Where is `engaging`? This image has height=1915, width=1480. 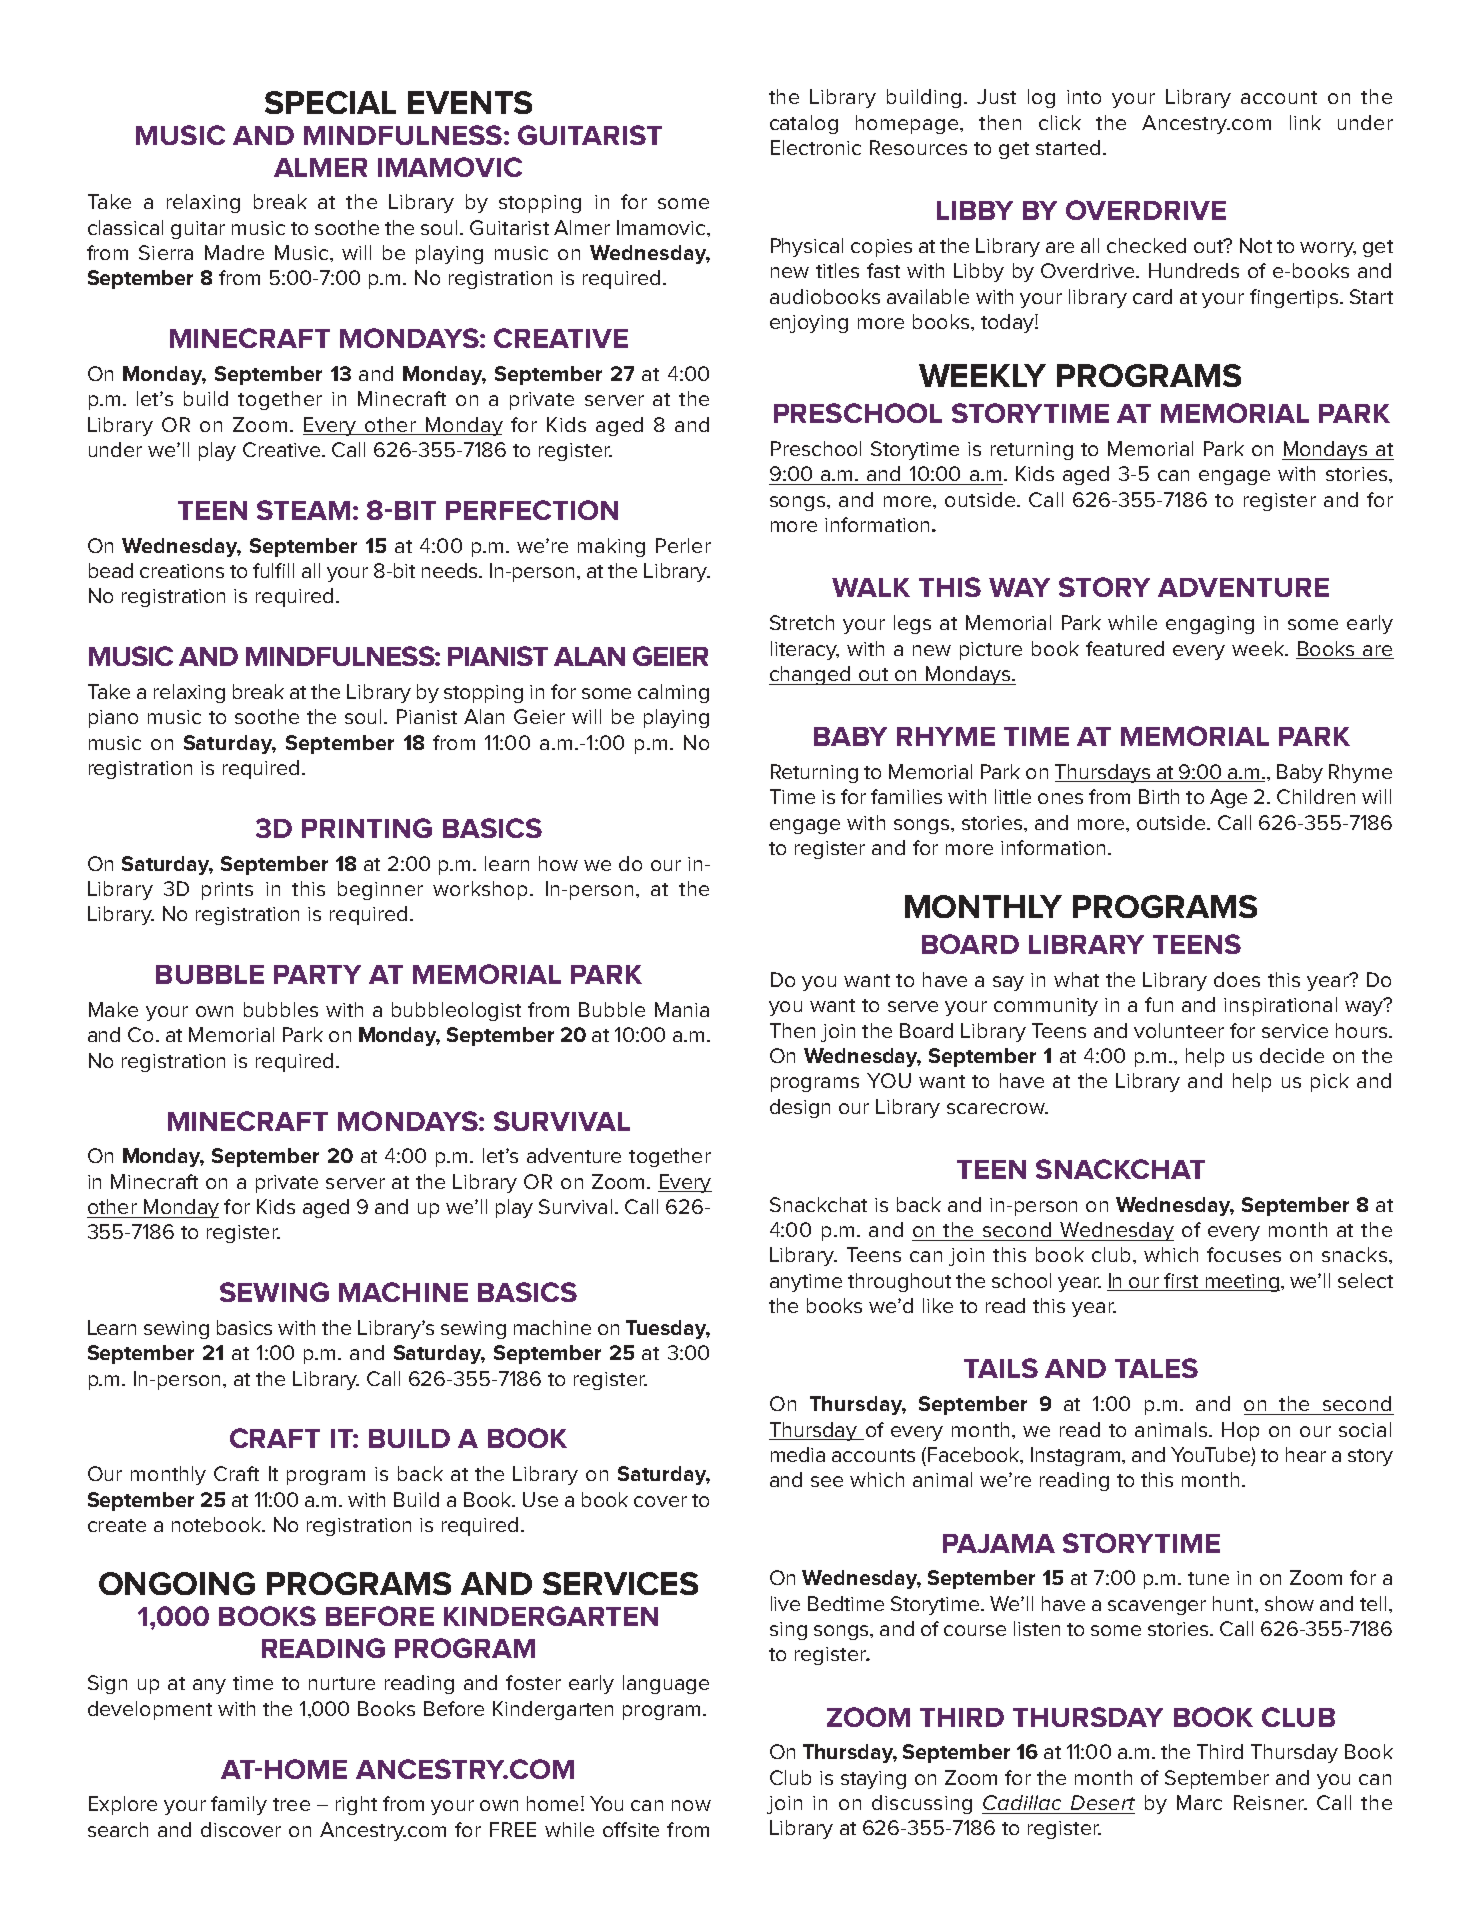
engaging is located at coordinates (1210, 625).
